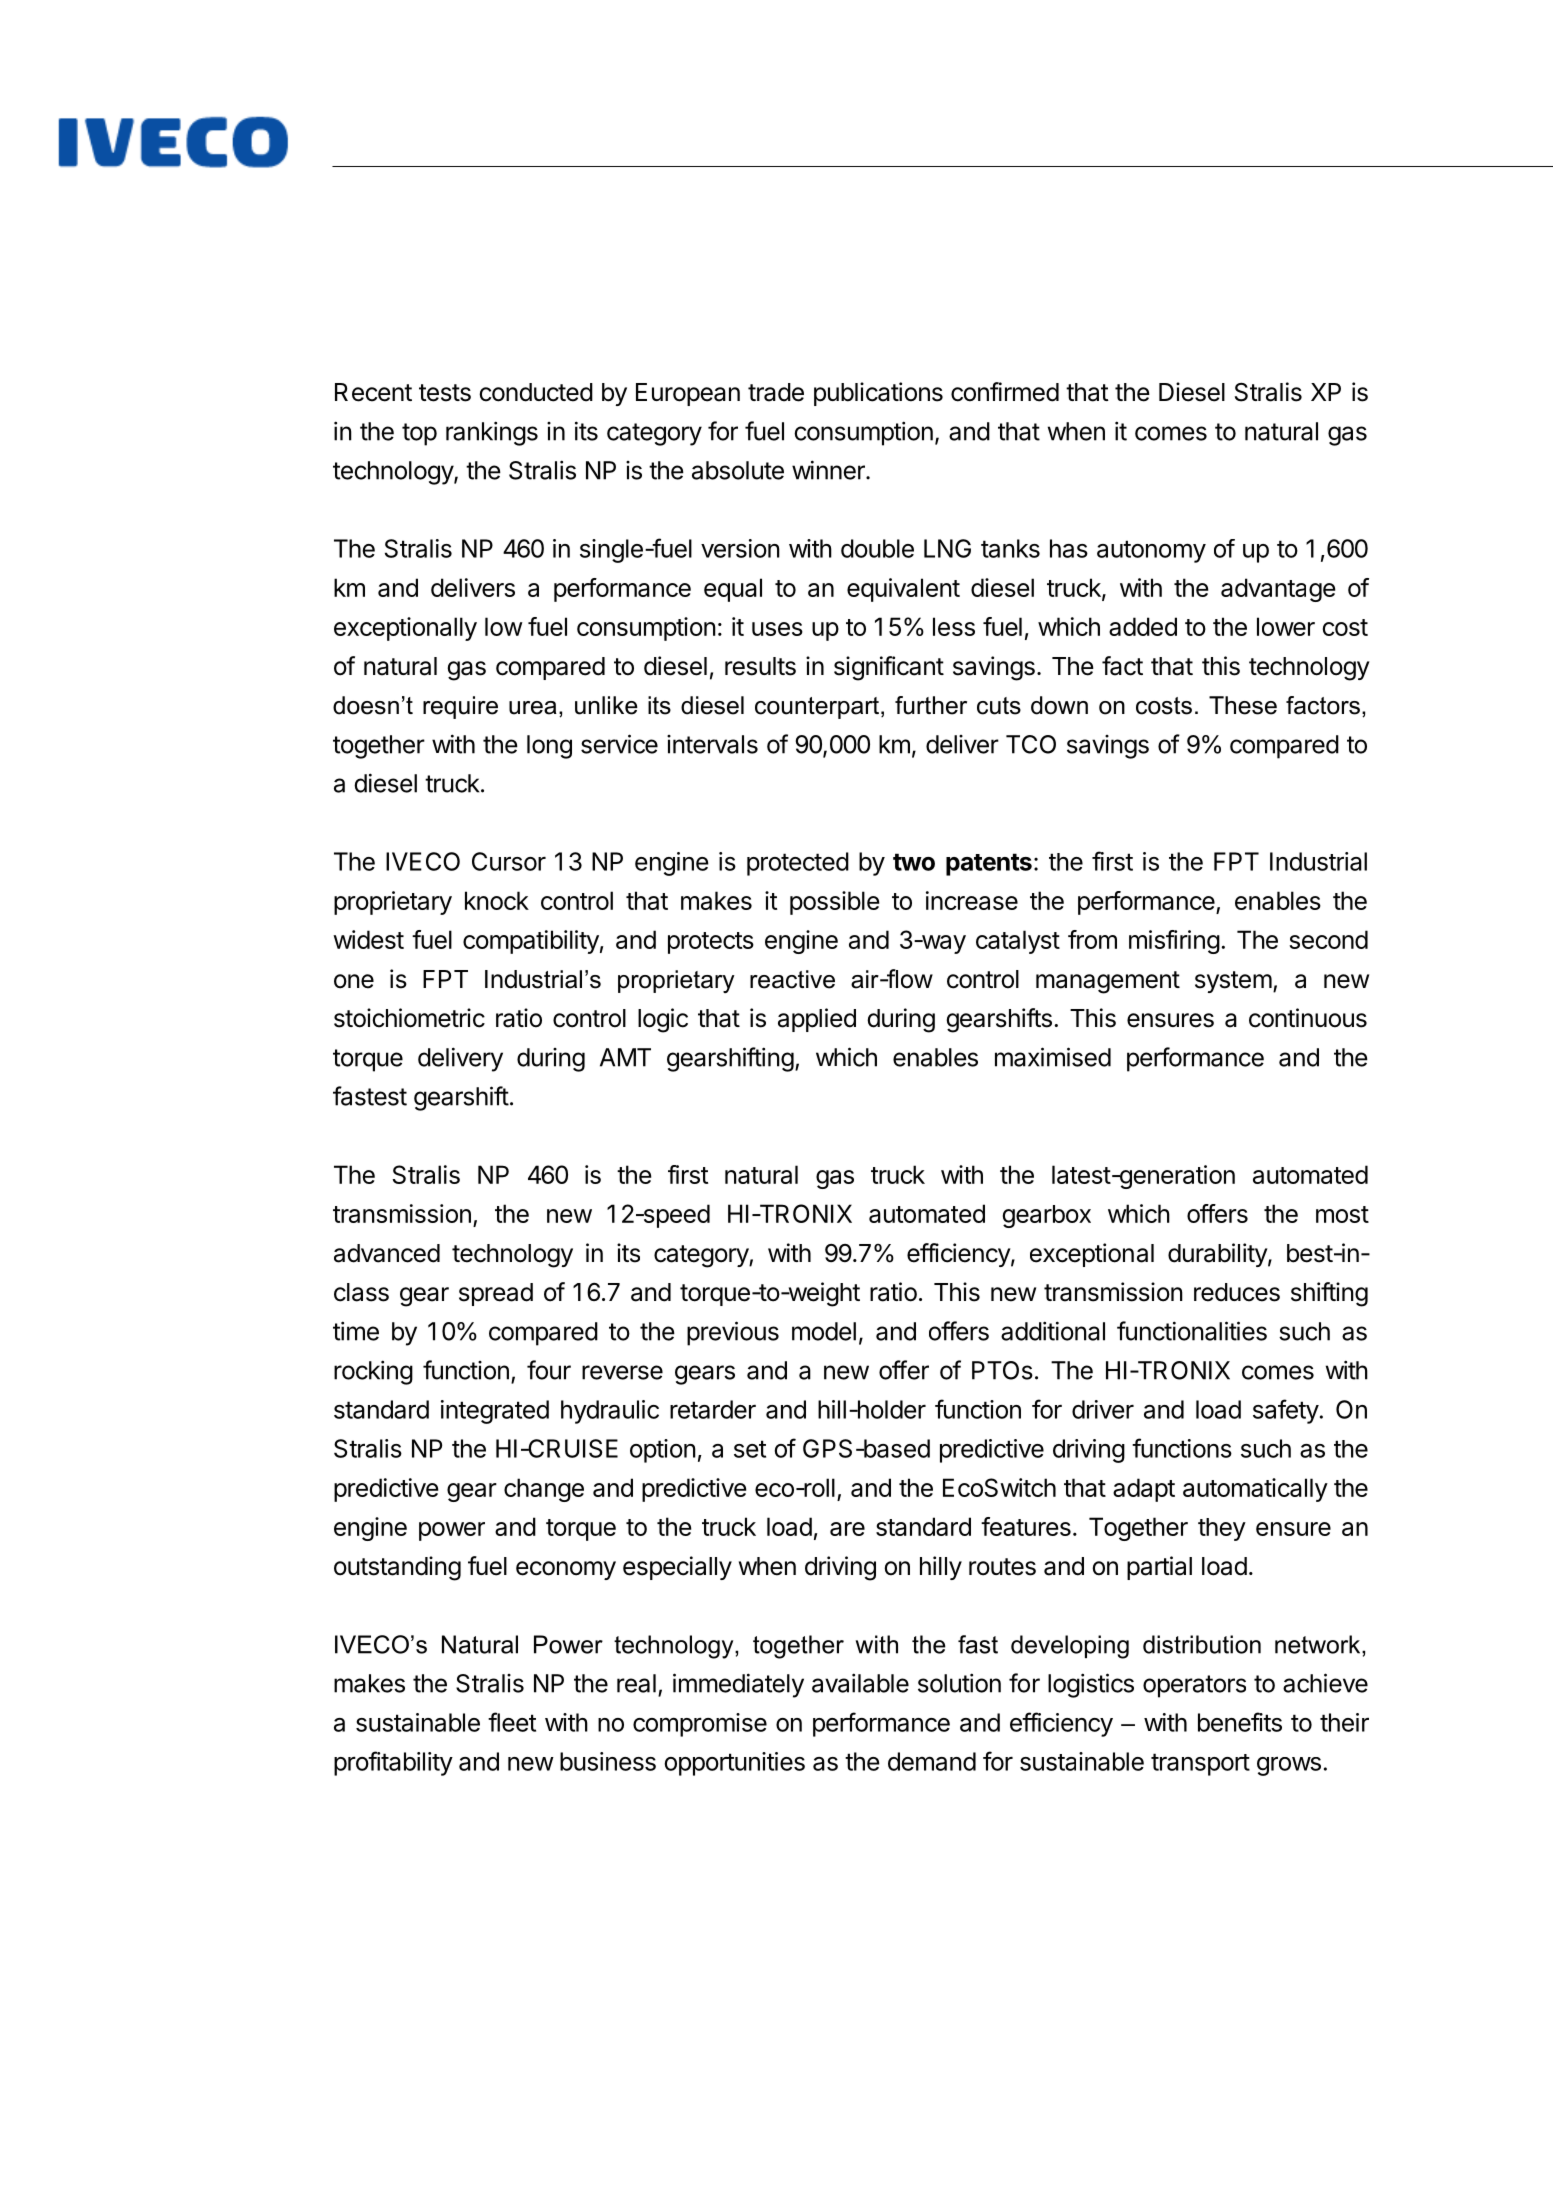 Image resolution: width=1553 pixels, height=2196 pixels. Describe the element at coordinates (409, 1018) in the screenshot. I see `stoichiometric` at that location.
